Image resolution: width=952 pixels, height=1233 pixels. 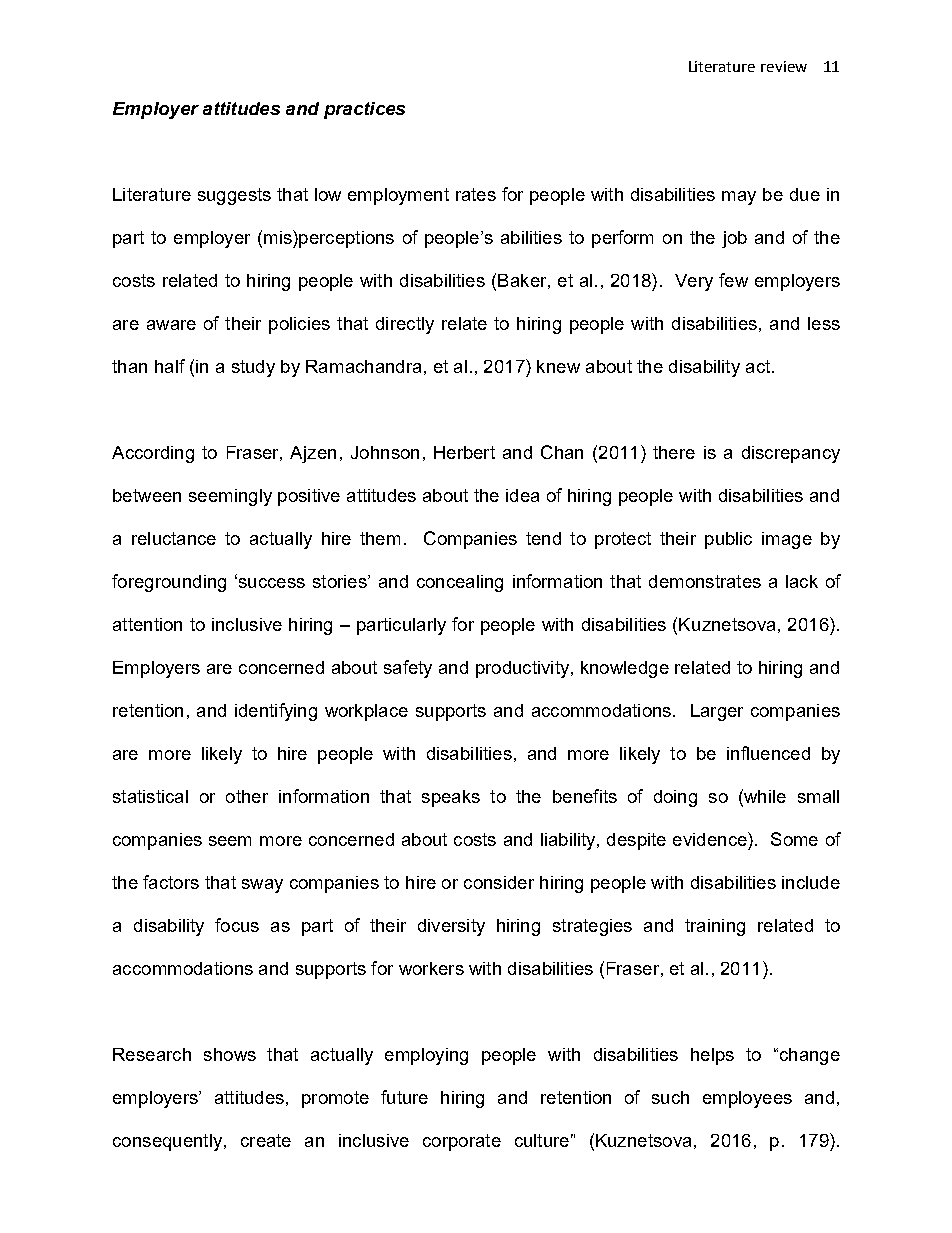 What do you see at coordinates (784, 66) in the page?
I see `review` at bounding box center [784, 66].
